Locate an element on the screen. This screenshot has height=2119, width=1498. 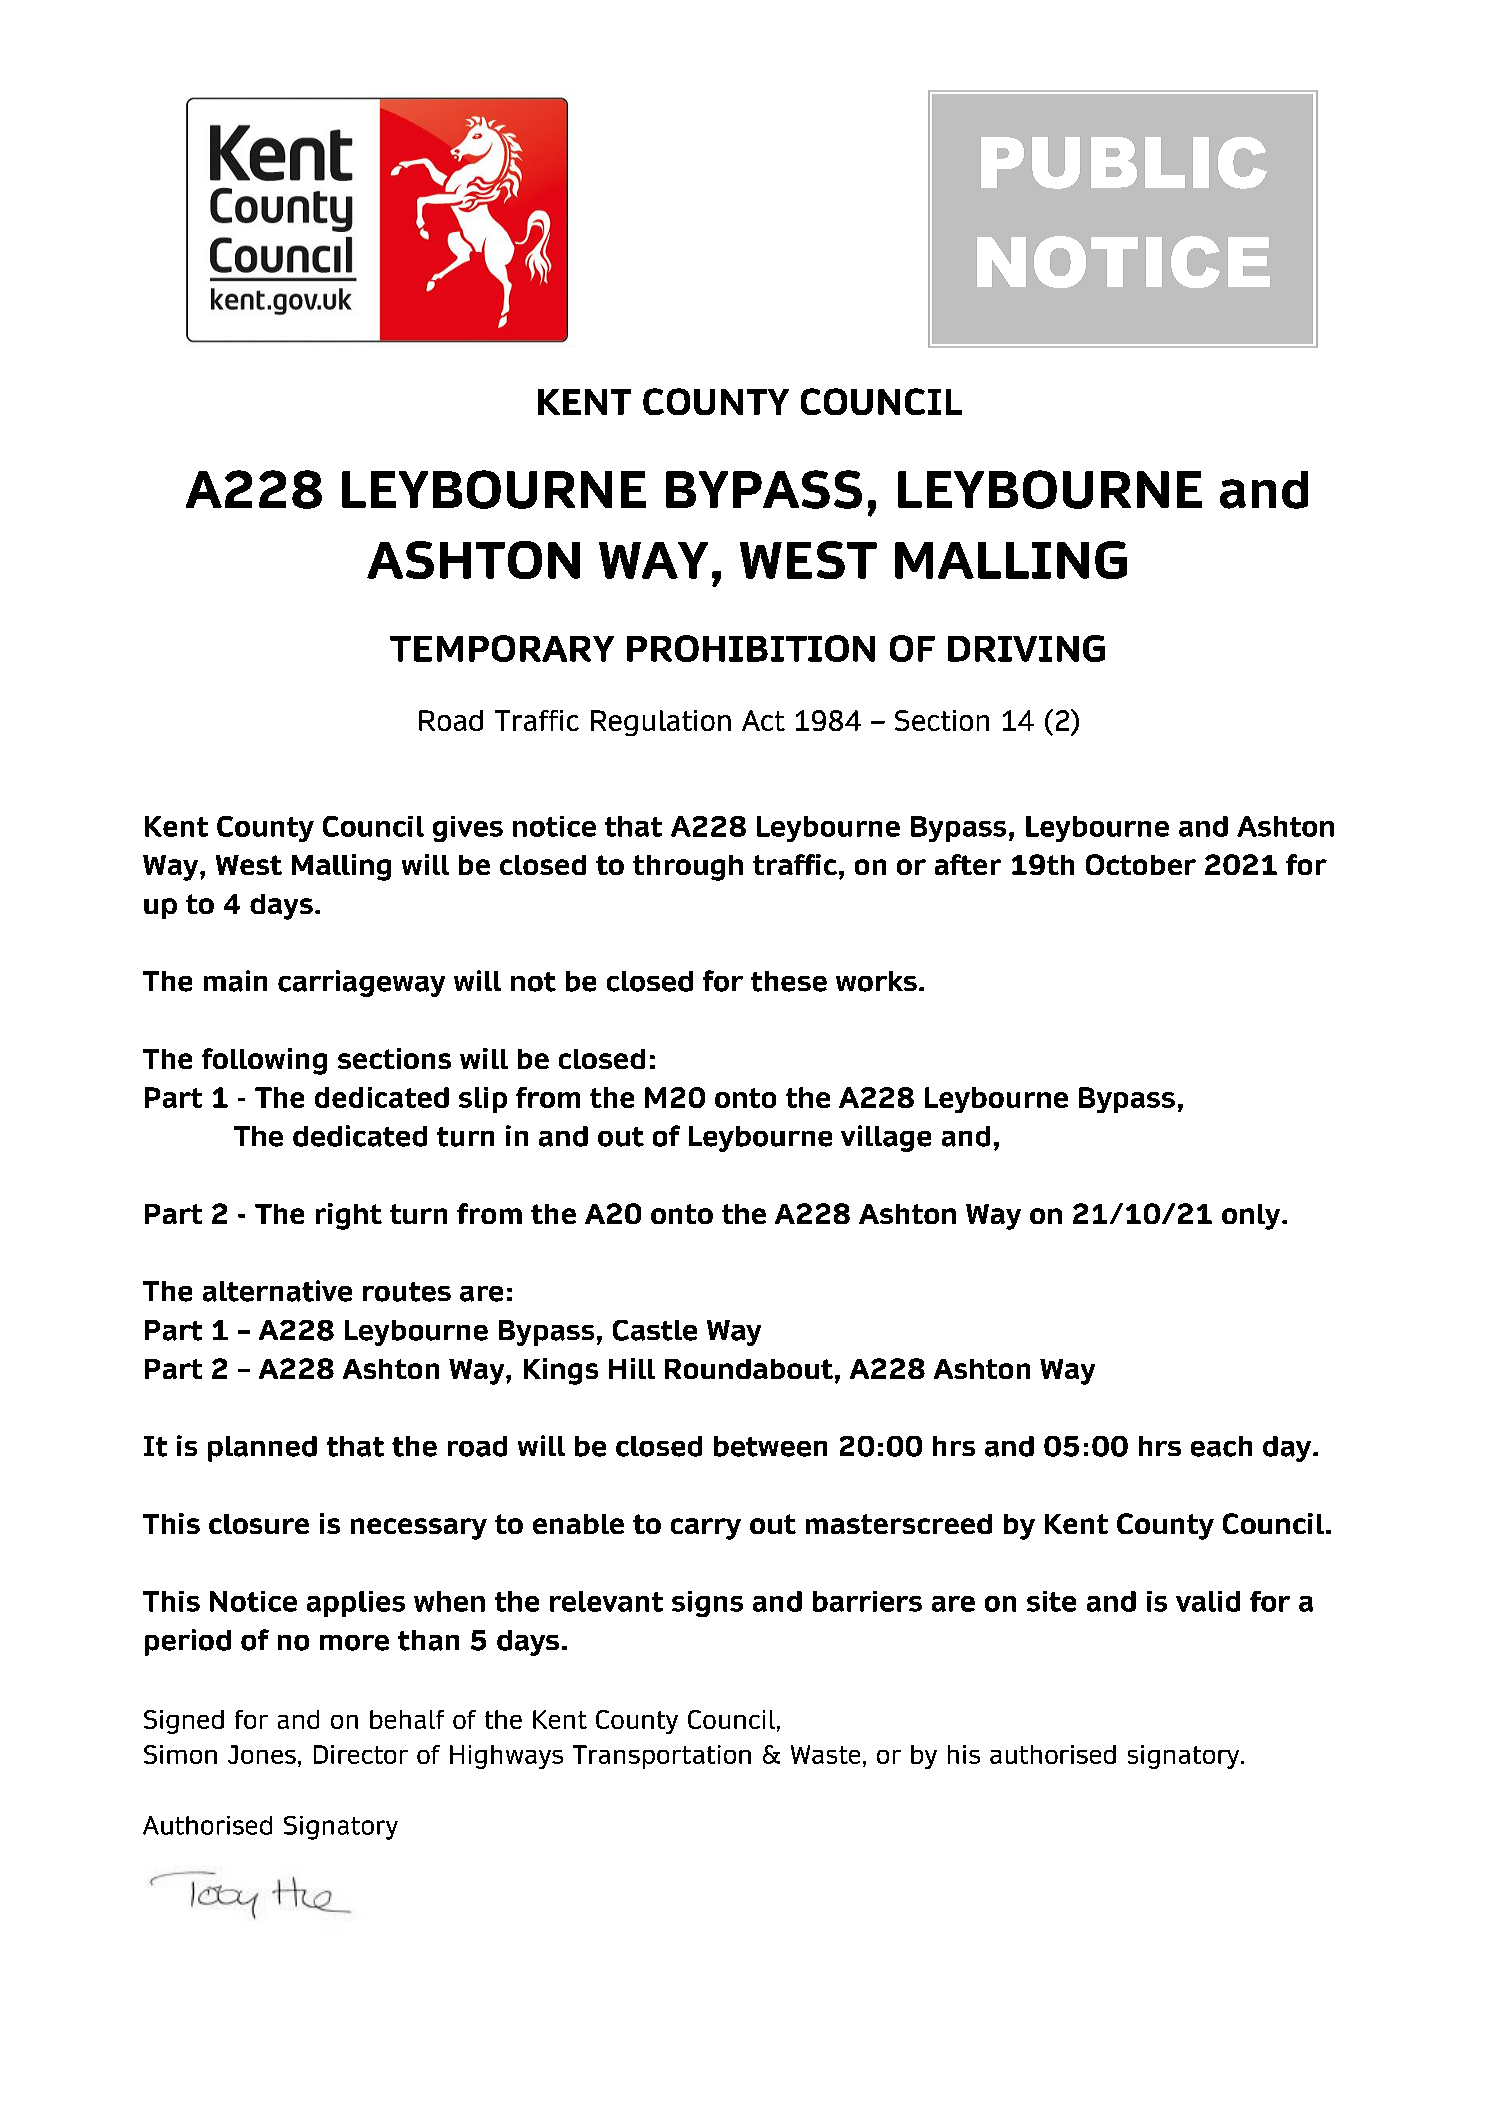
village is located at coordinates (886, 1138).
